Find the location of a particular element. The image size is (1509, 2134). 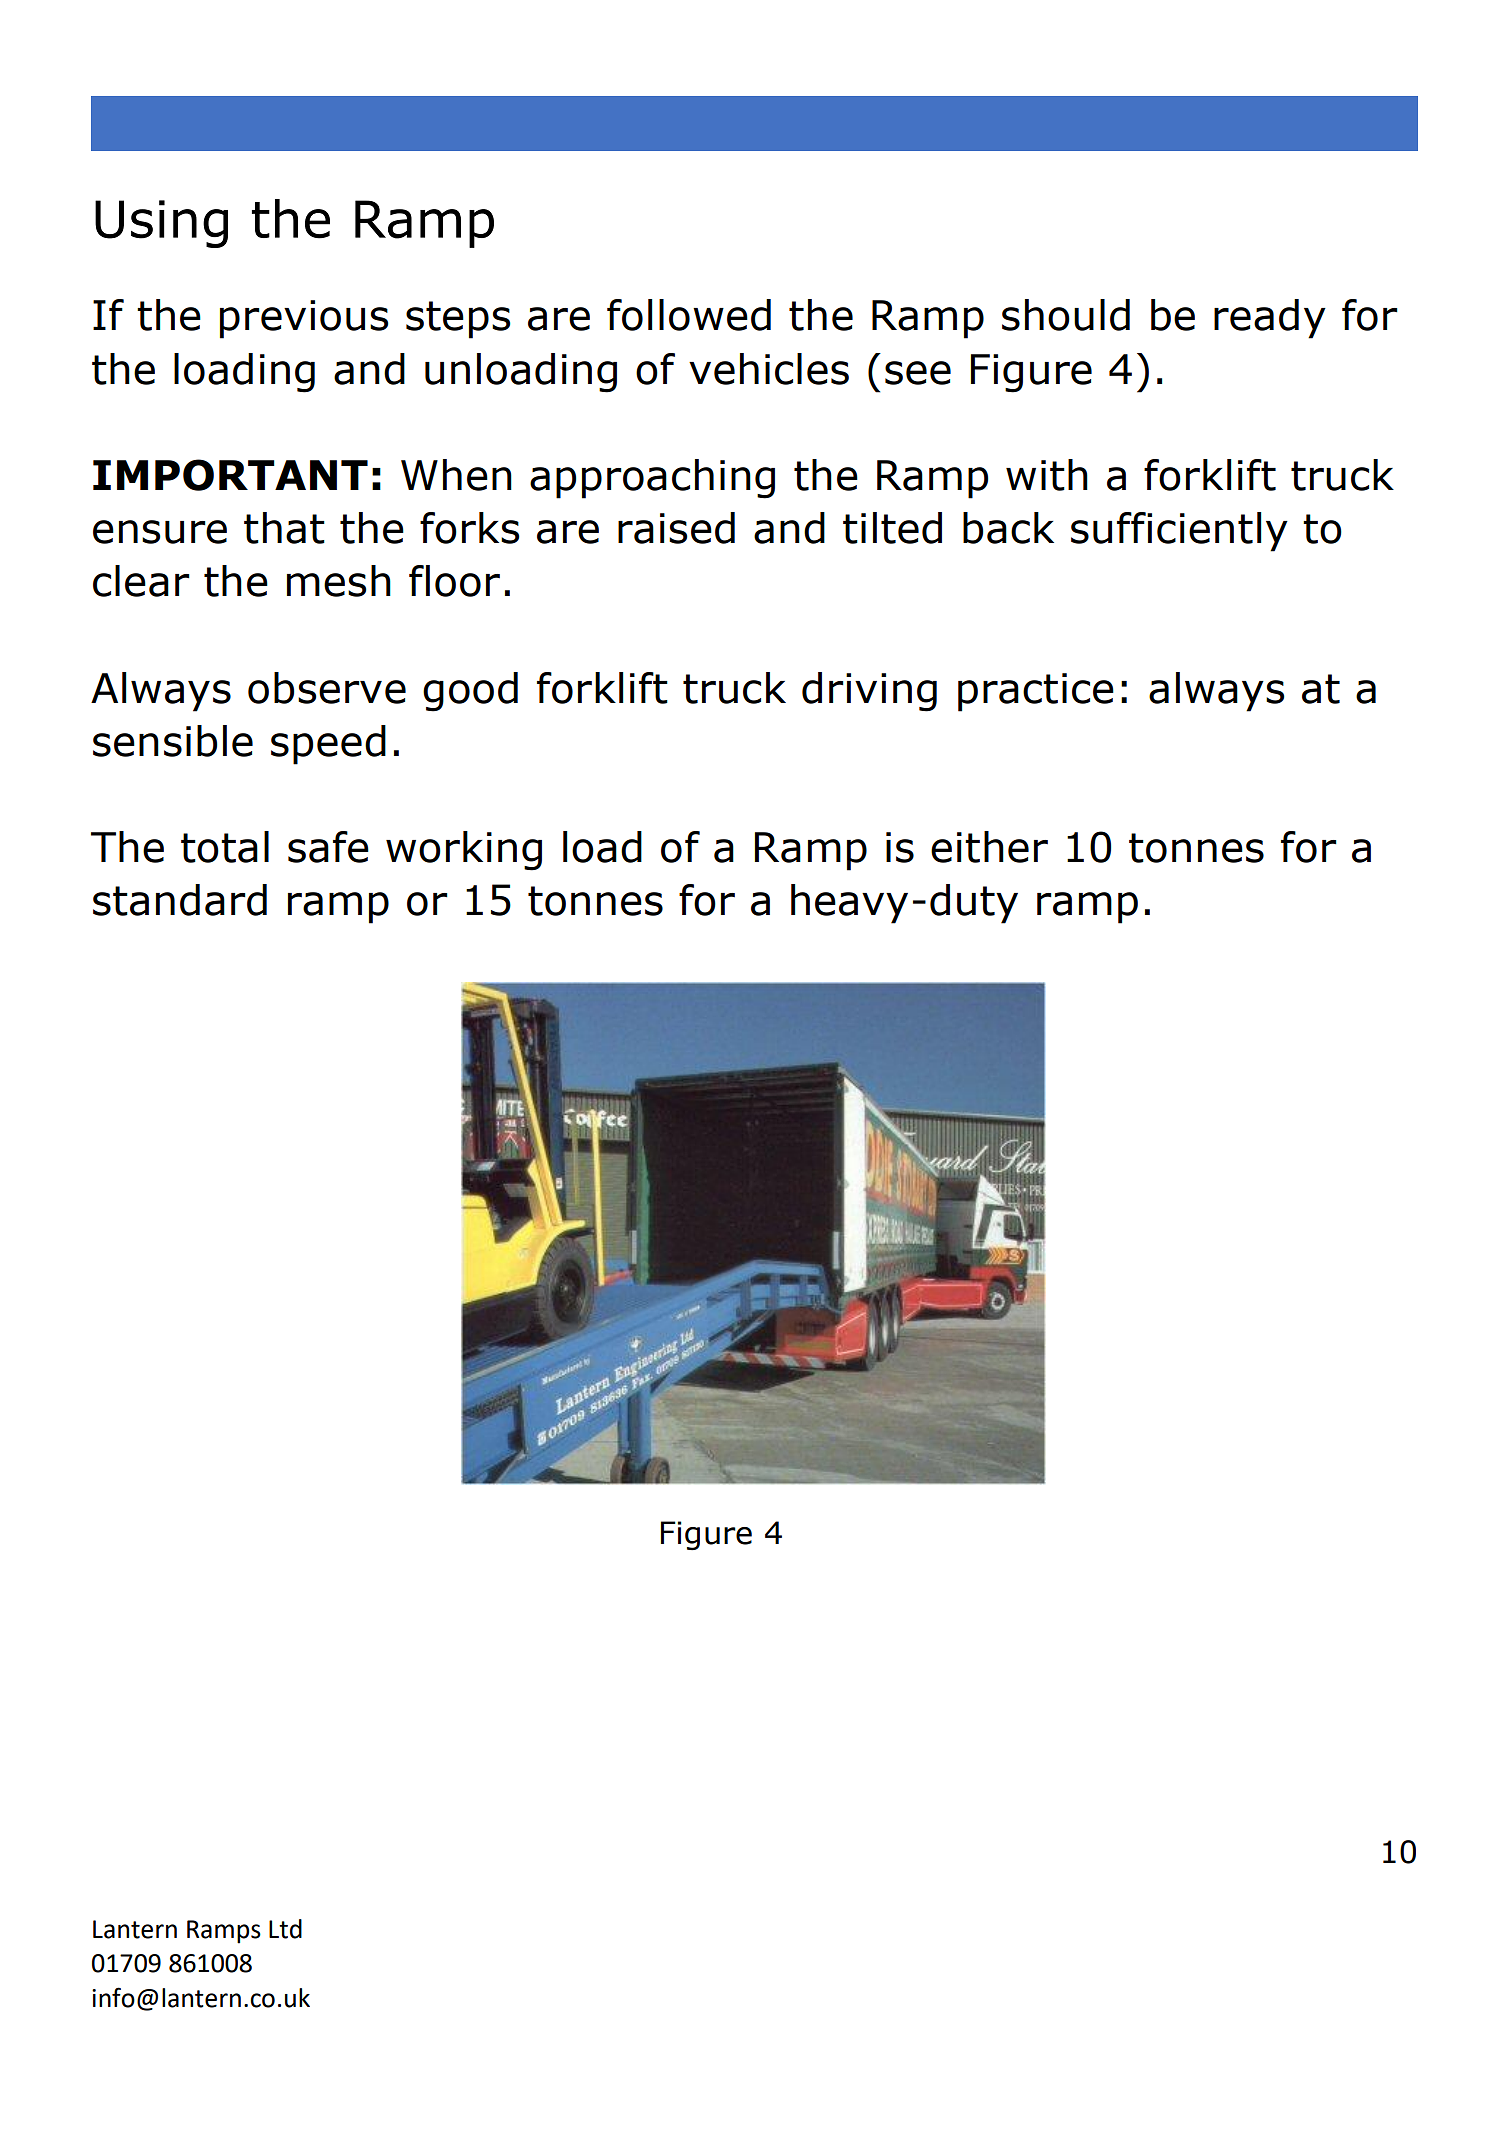

should is located at coordinates (1066, 315).
